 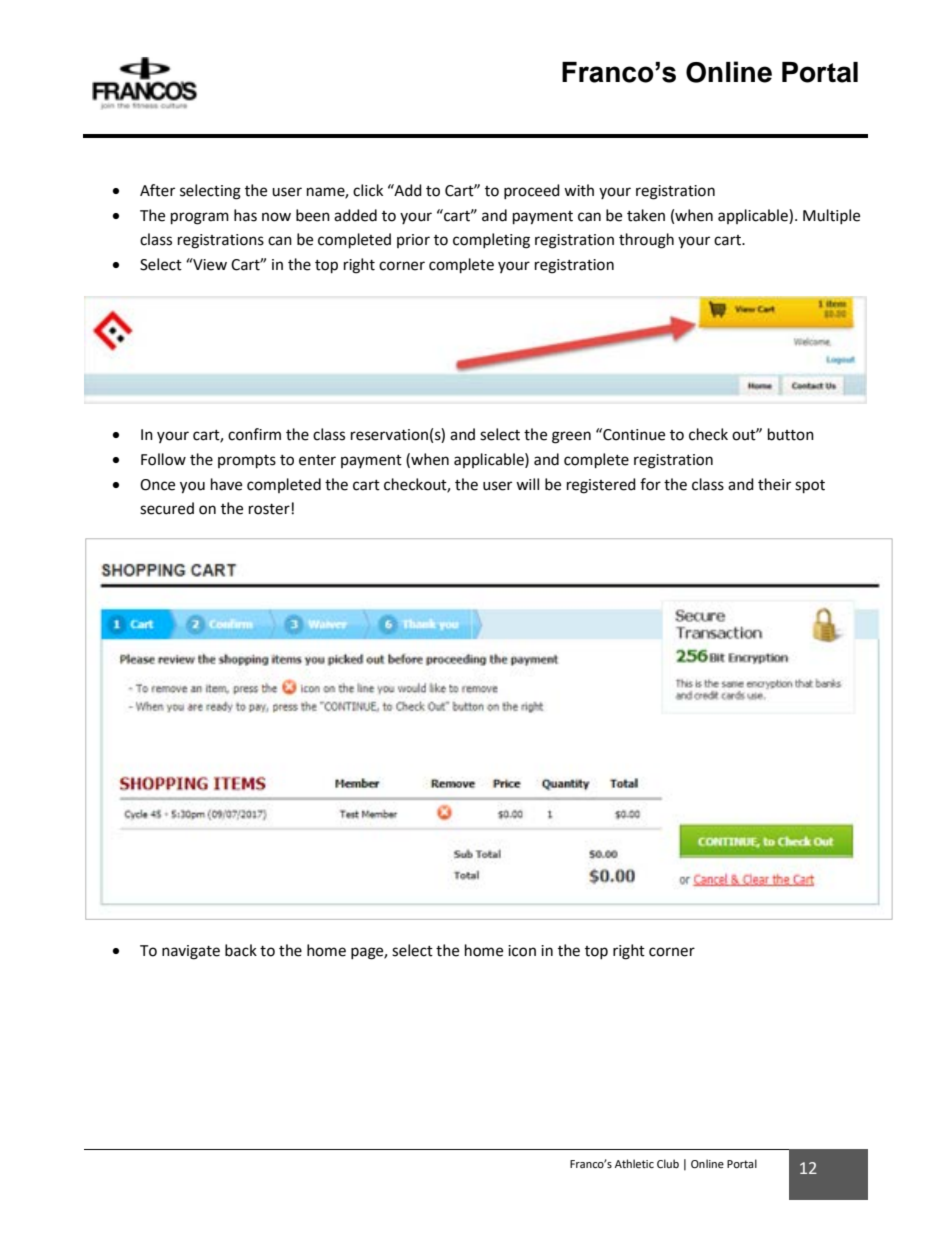 I want to click on will, so click(x=527, y=484).
